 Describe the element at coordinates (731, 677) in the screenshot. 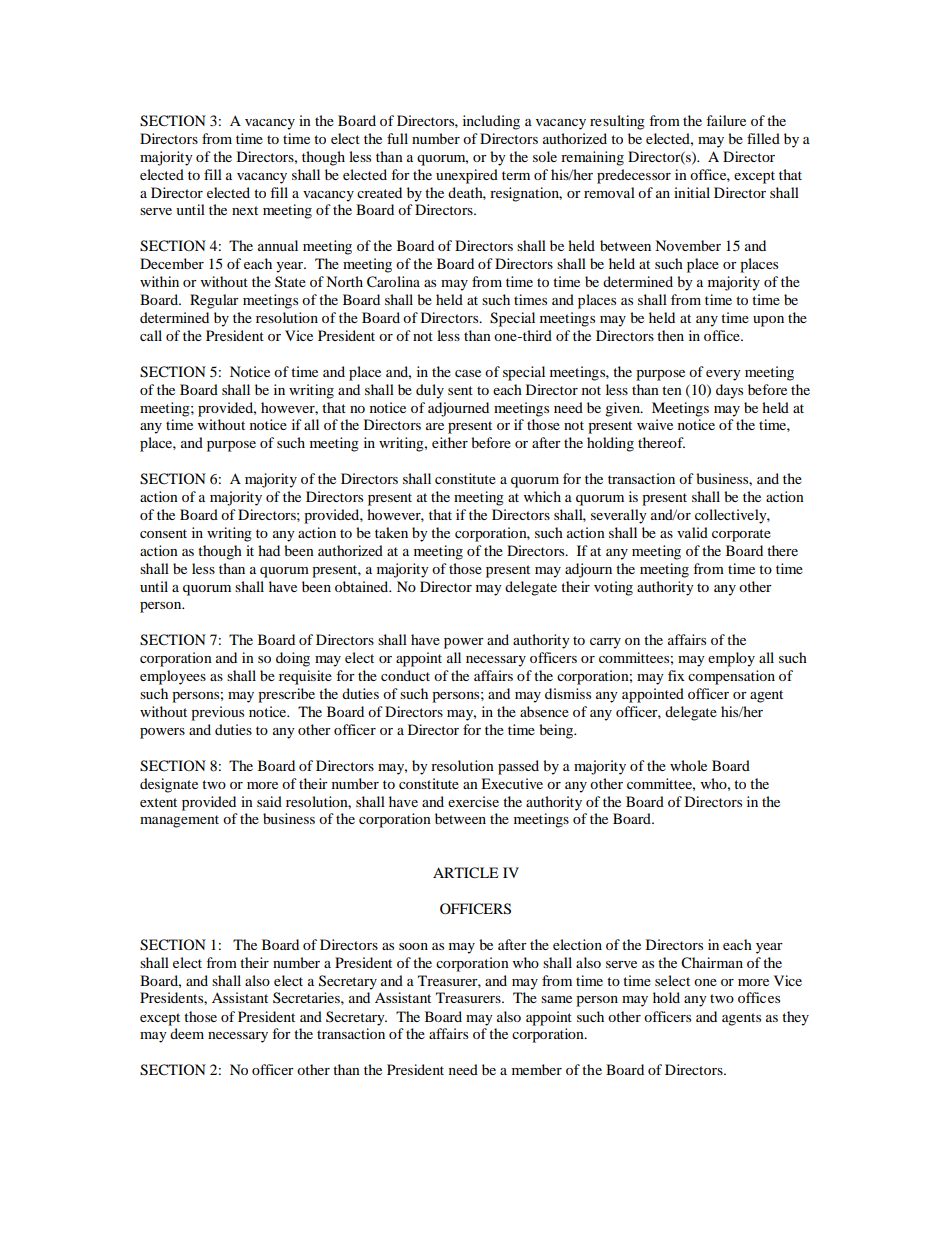

I see `compensation` at that location.
